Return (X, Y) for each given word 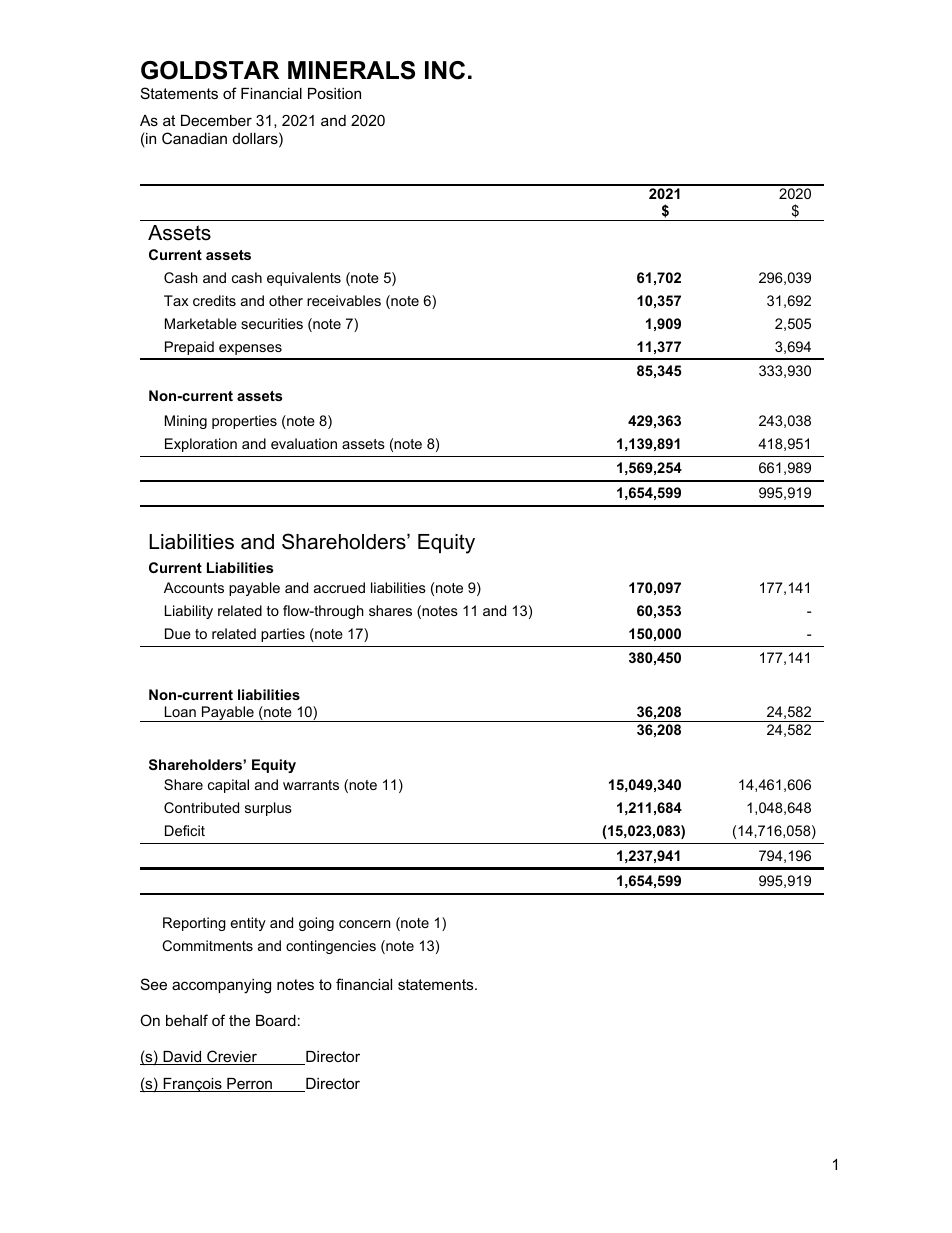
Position (334, 93)
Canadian (194, 138)
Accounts (194, 587)
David (182, 1058)
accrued (339, 587)
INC (445, 70)
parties (283, 635)
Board (276, 1020)
